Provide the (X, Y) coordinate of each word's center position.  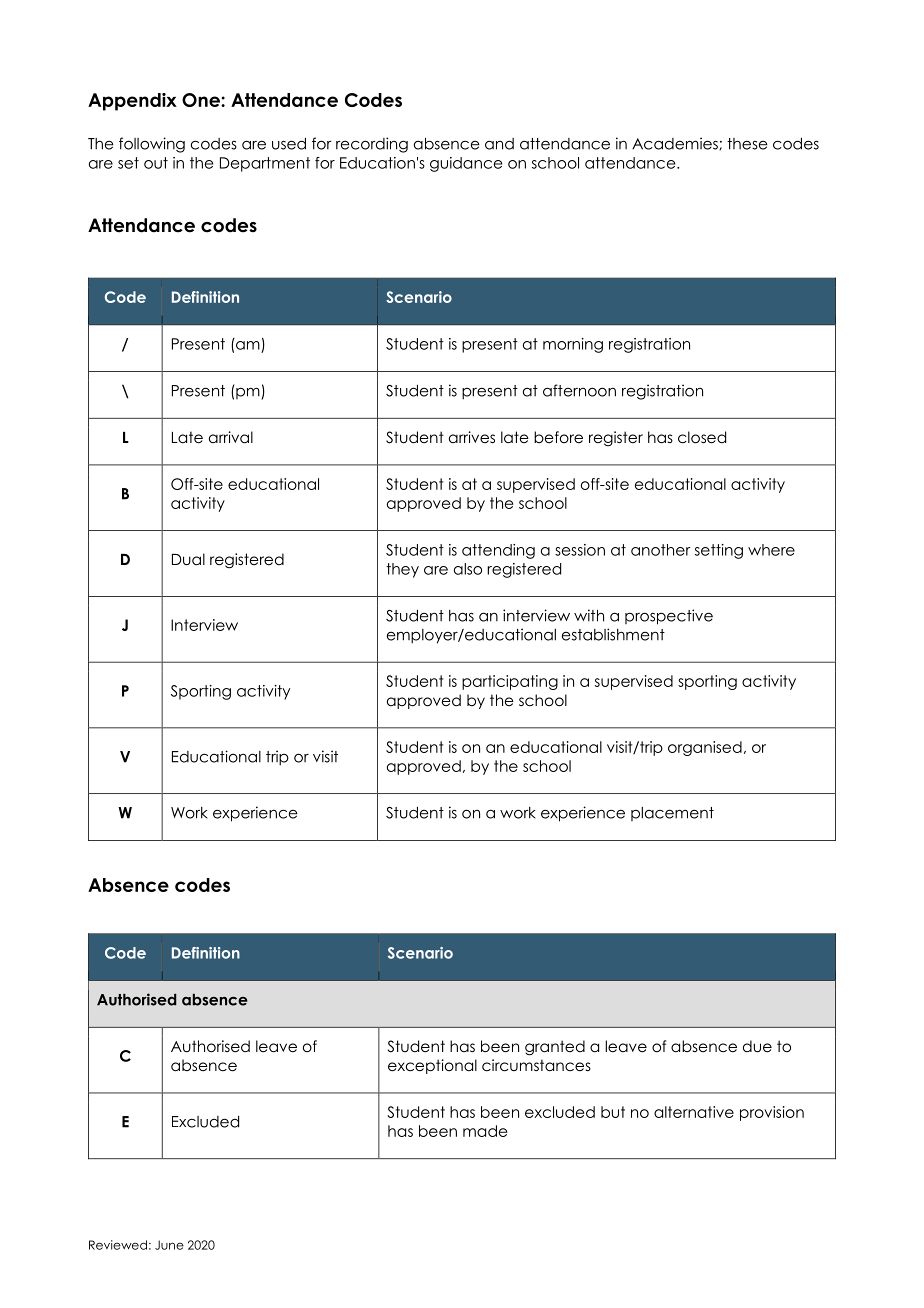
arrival (231, 437)
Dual (188, 559)
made (485, 1131)
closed (702, 437)
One (202, 100)
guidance (466, 164)
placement (672, 814)
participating (510, 682)
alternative (694, 1112)
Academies (676, 143)
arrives (472, 437)
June (169, 1245)
